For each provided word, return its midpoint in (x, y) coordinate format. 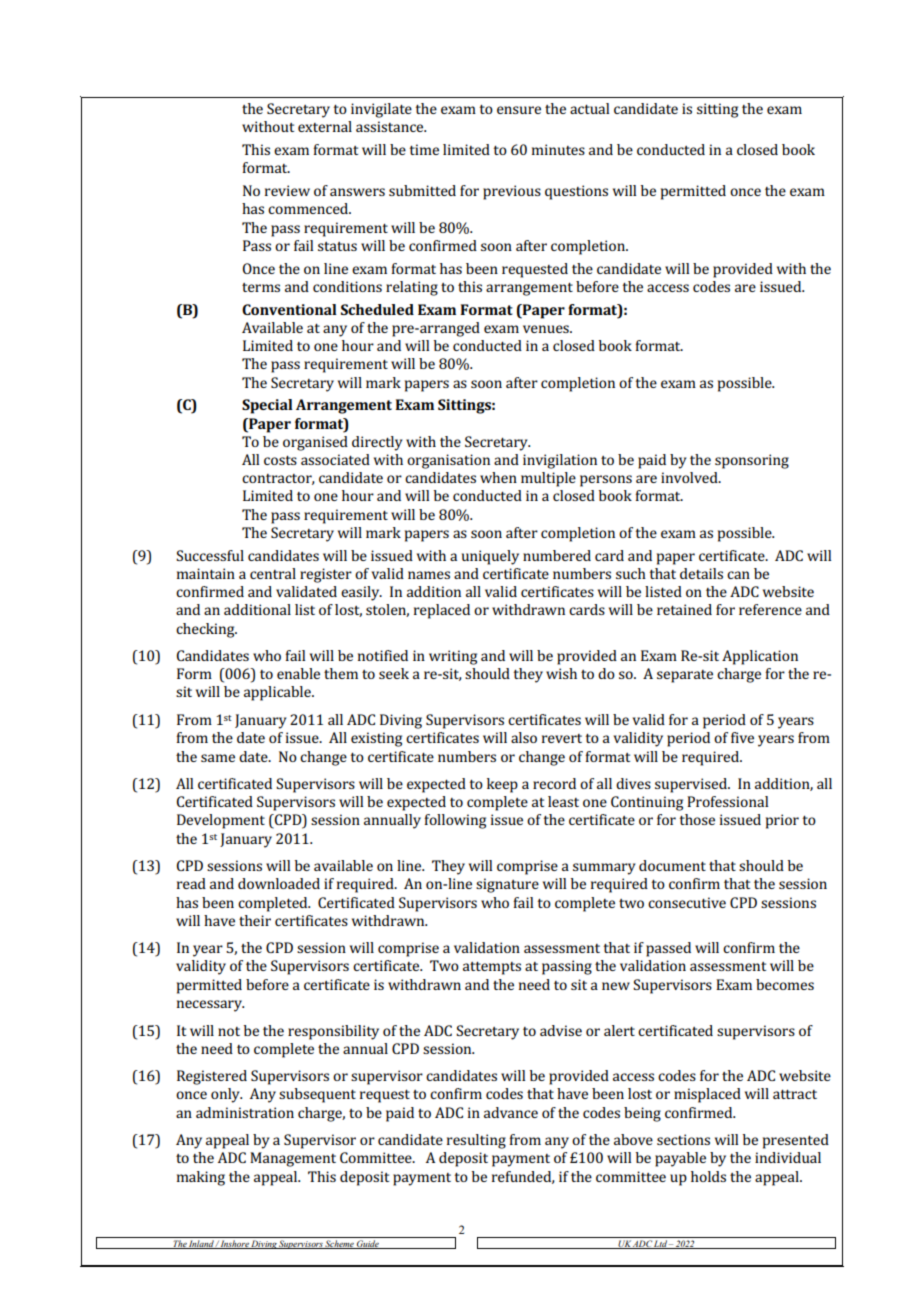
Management (293, 1159)
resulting (476, 1141)
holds (708, 1176)
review (287, 190)
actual (589, 108)
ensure (519, 110)
